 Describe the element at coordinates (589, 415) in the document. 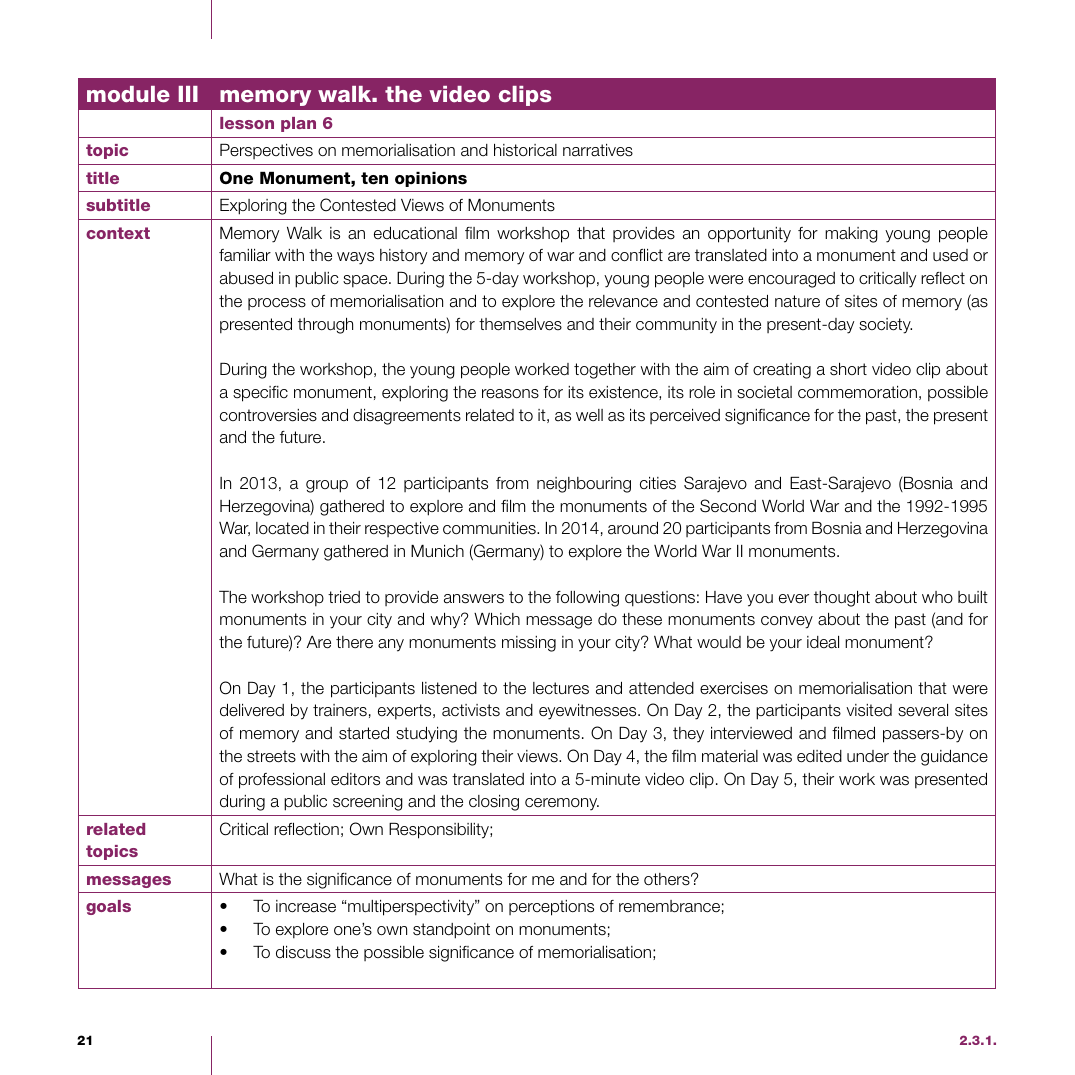

I see `well` at that location.
